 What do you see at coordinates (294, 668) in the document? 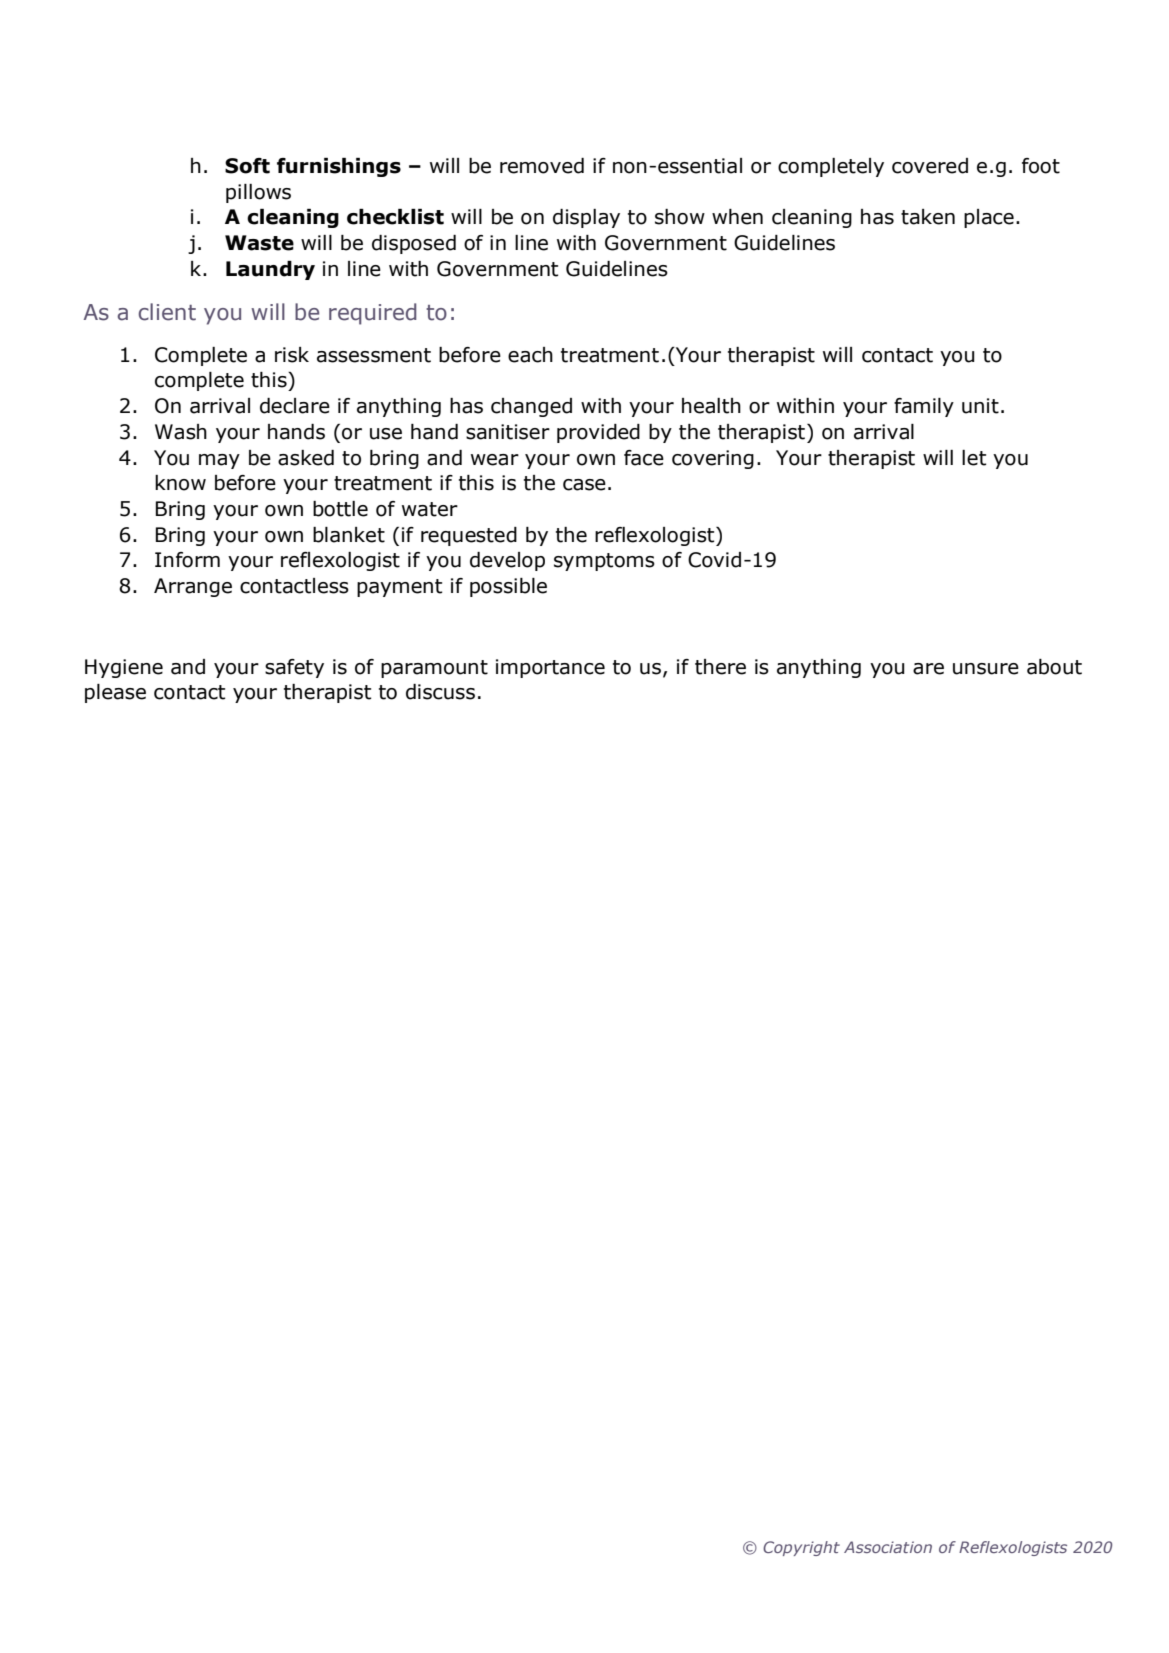
I see `safety` at bounding box center [294, 668].
